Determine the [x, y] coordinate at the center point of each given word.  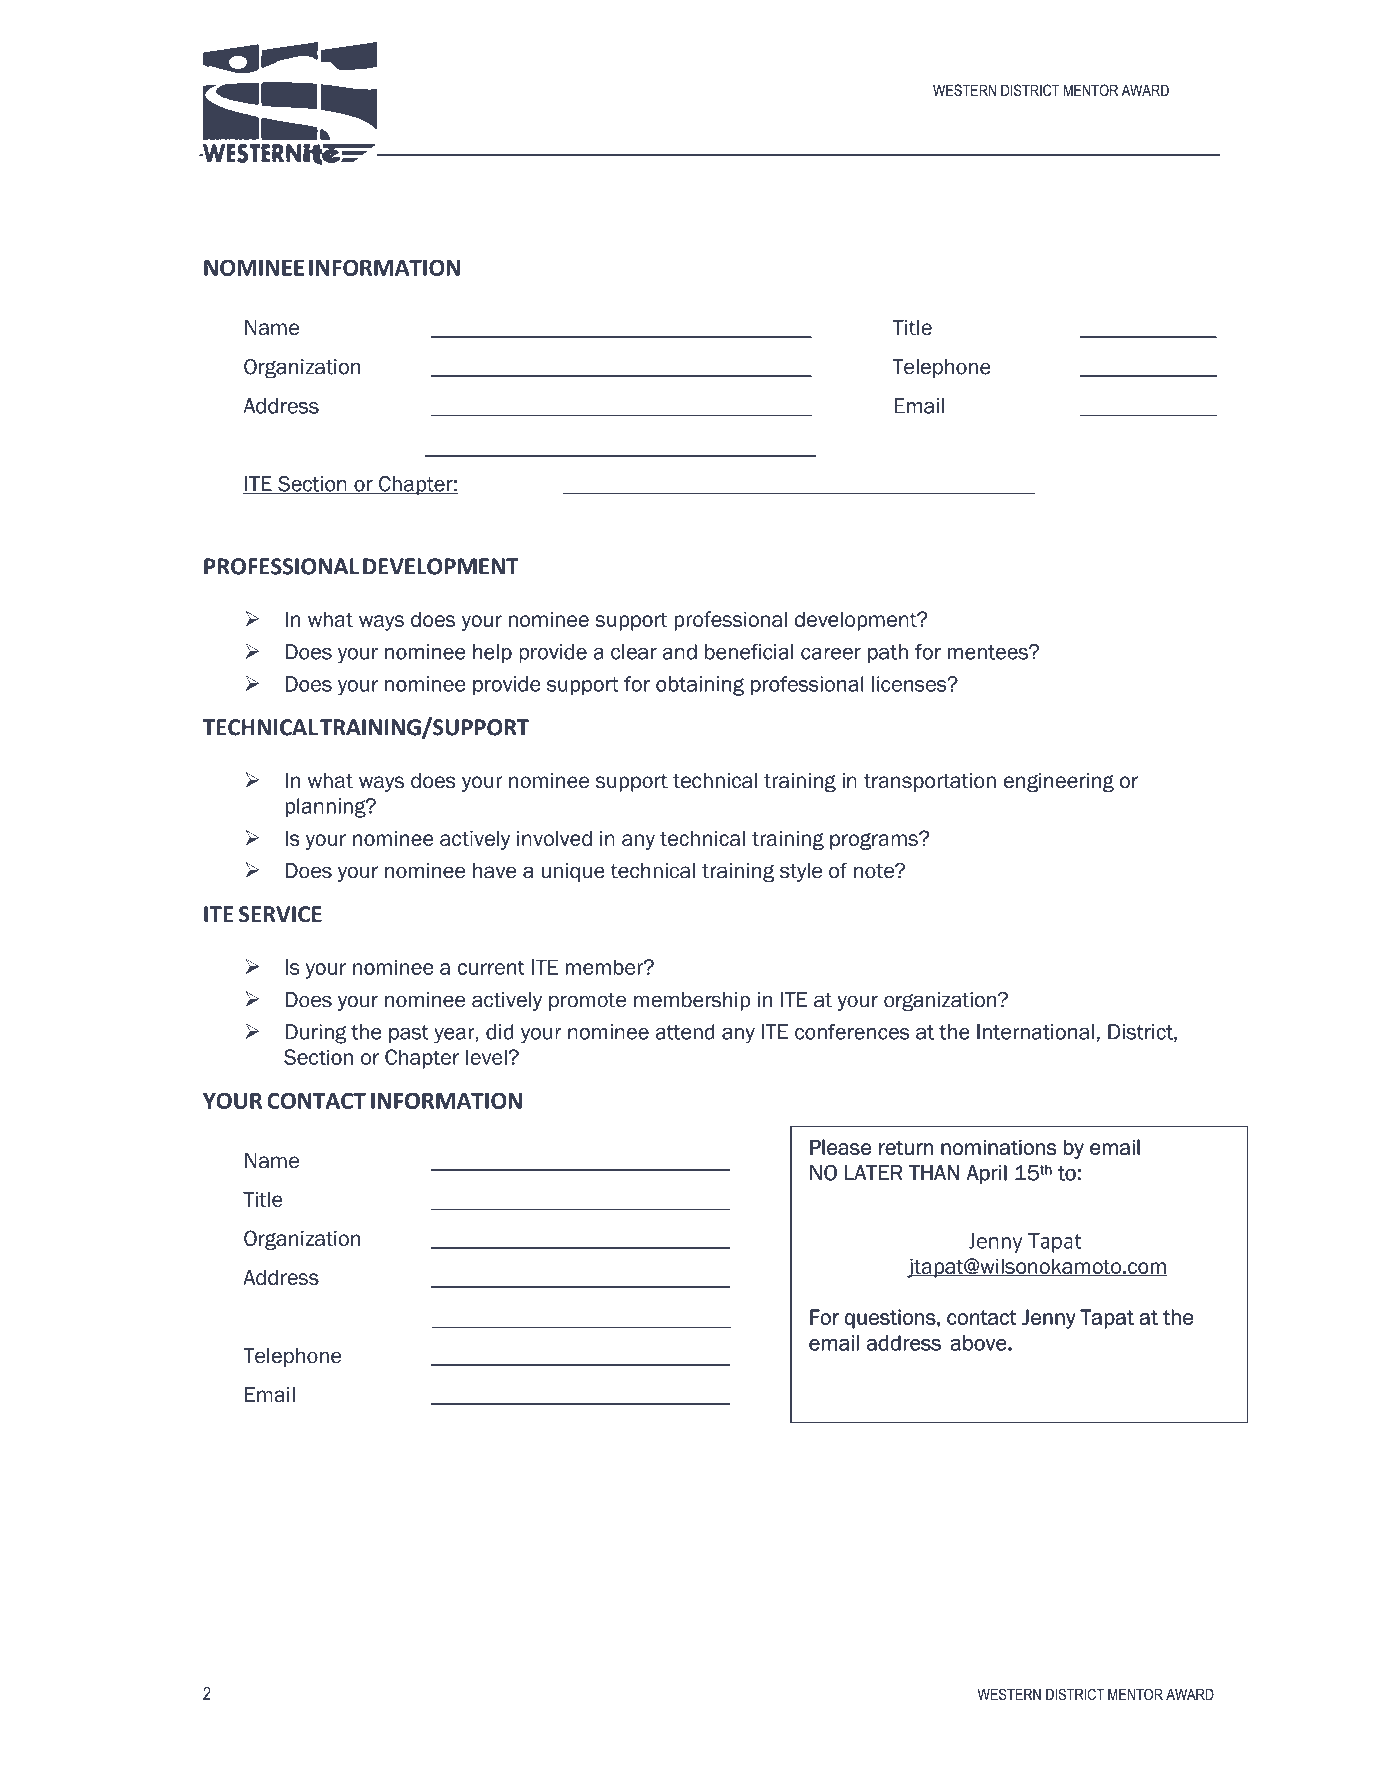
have [495, 871]
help [492, 653]
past [409, 1034]
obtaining [700, 686]
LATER [873, 1172]
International [1035, 1032]
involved [554, 838]
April [987, 1174]
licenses [910, 684]
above [980, 1343]
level [487, 1057]
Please [840, 1147]
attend [685, 1032]
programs [875, 841]
